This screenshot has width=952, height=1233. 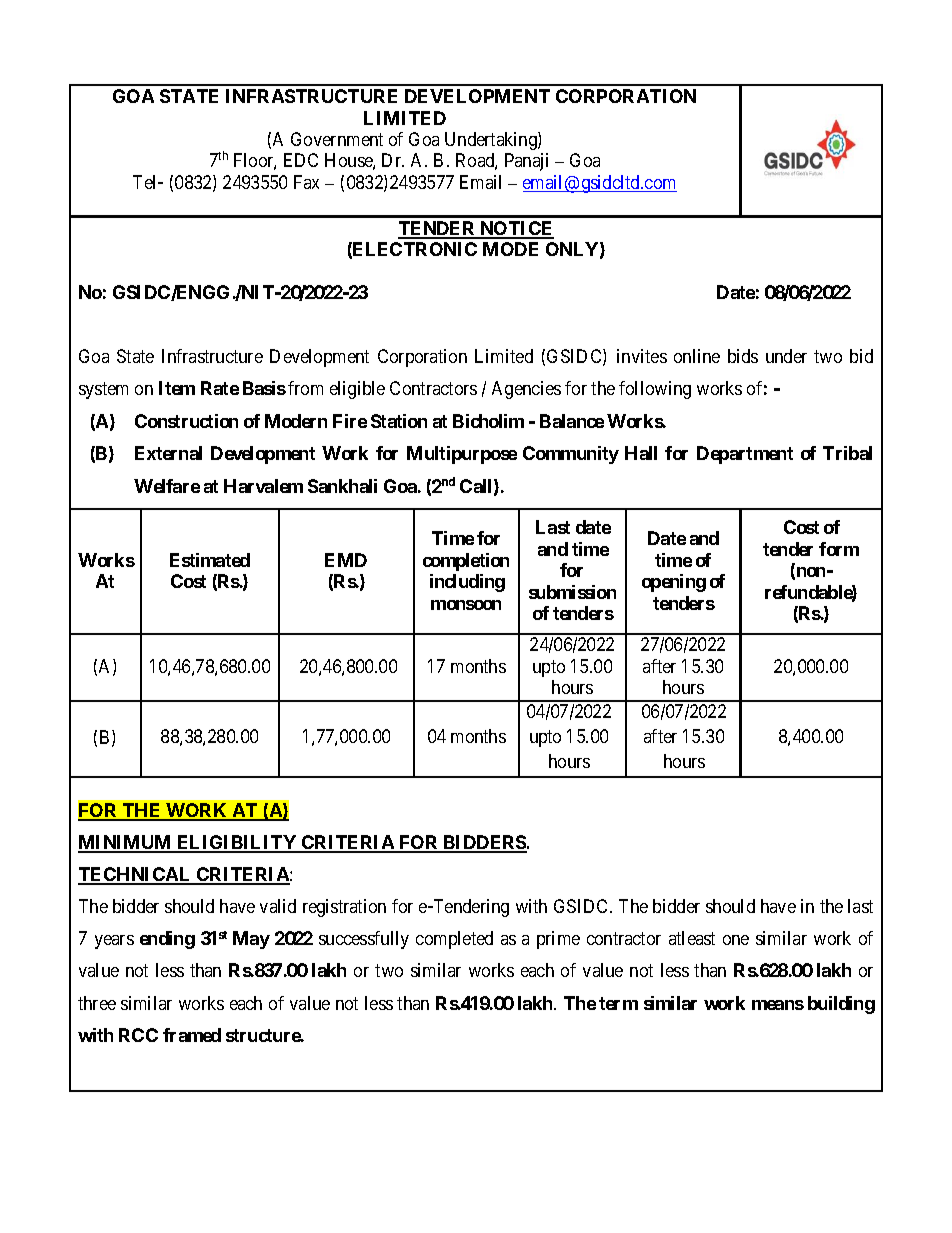 I want to click on monsoon, so click(x=466, y=605).
